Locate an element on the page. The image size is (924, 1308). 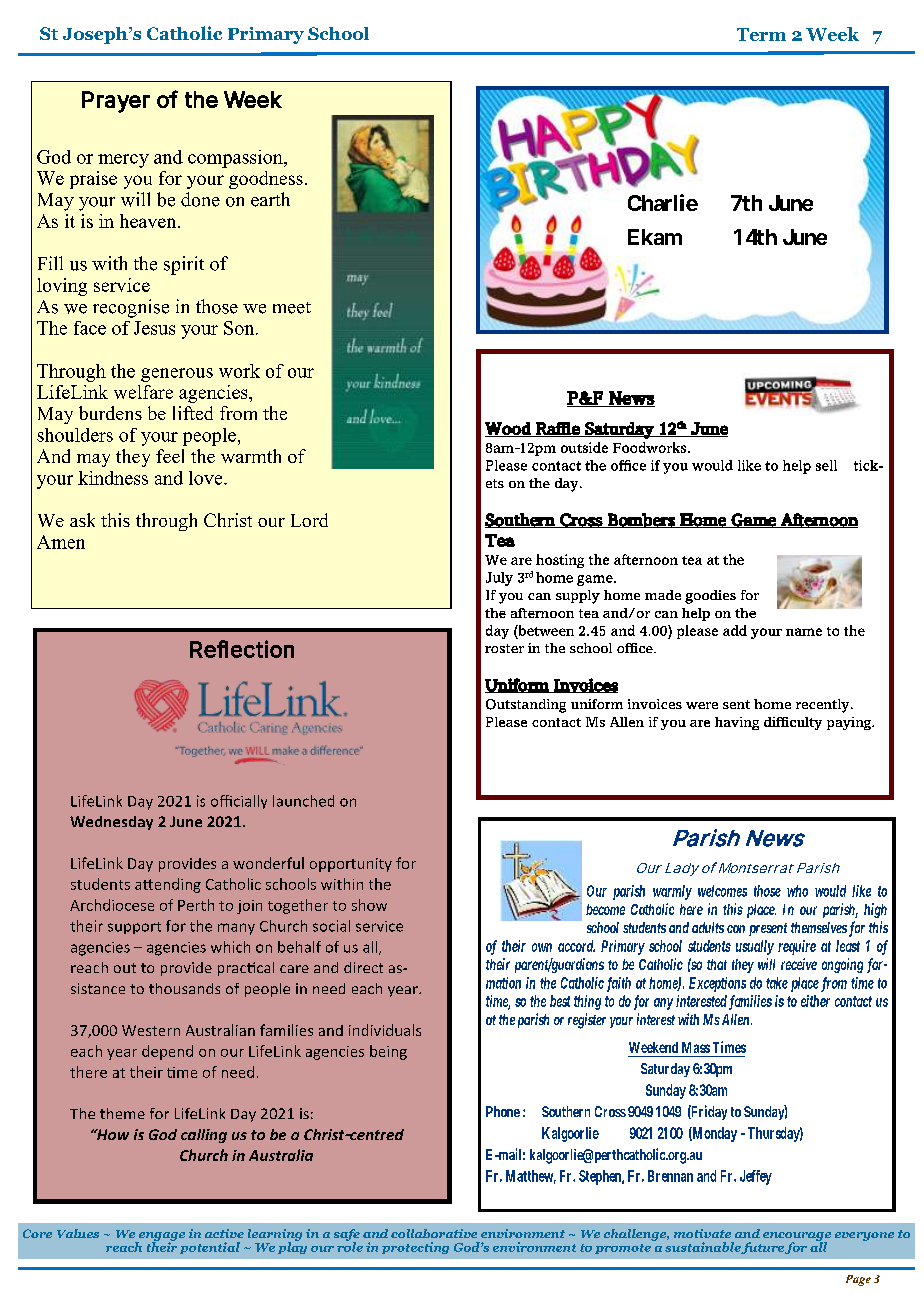
roster is located at coordinates (504, 648).
